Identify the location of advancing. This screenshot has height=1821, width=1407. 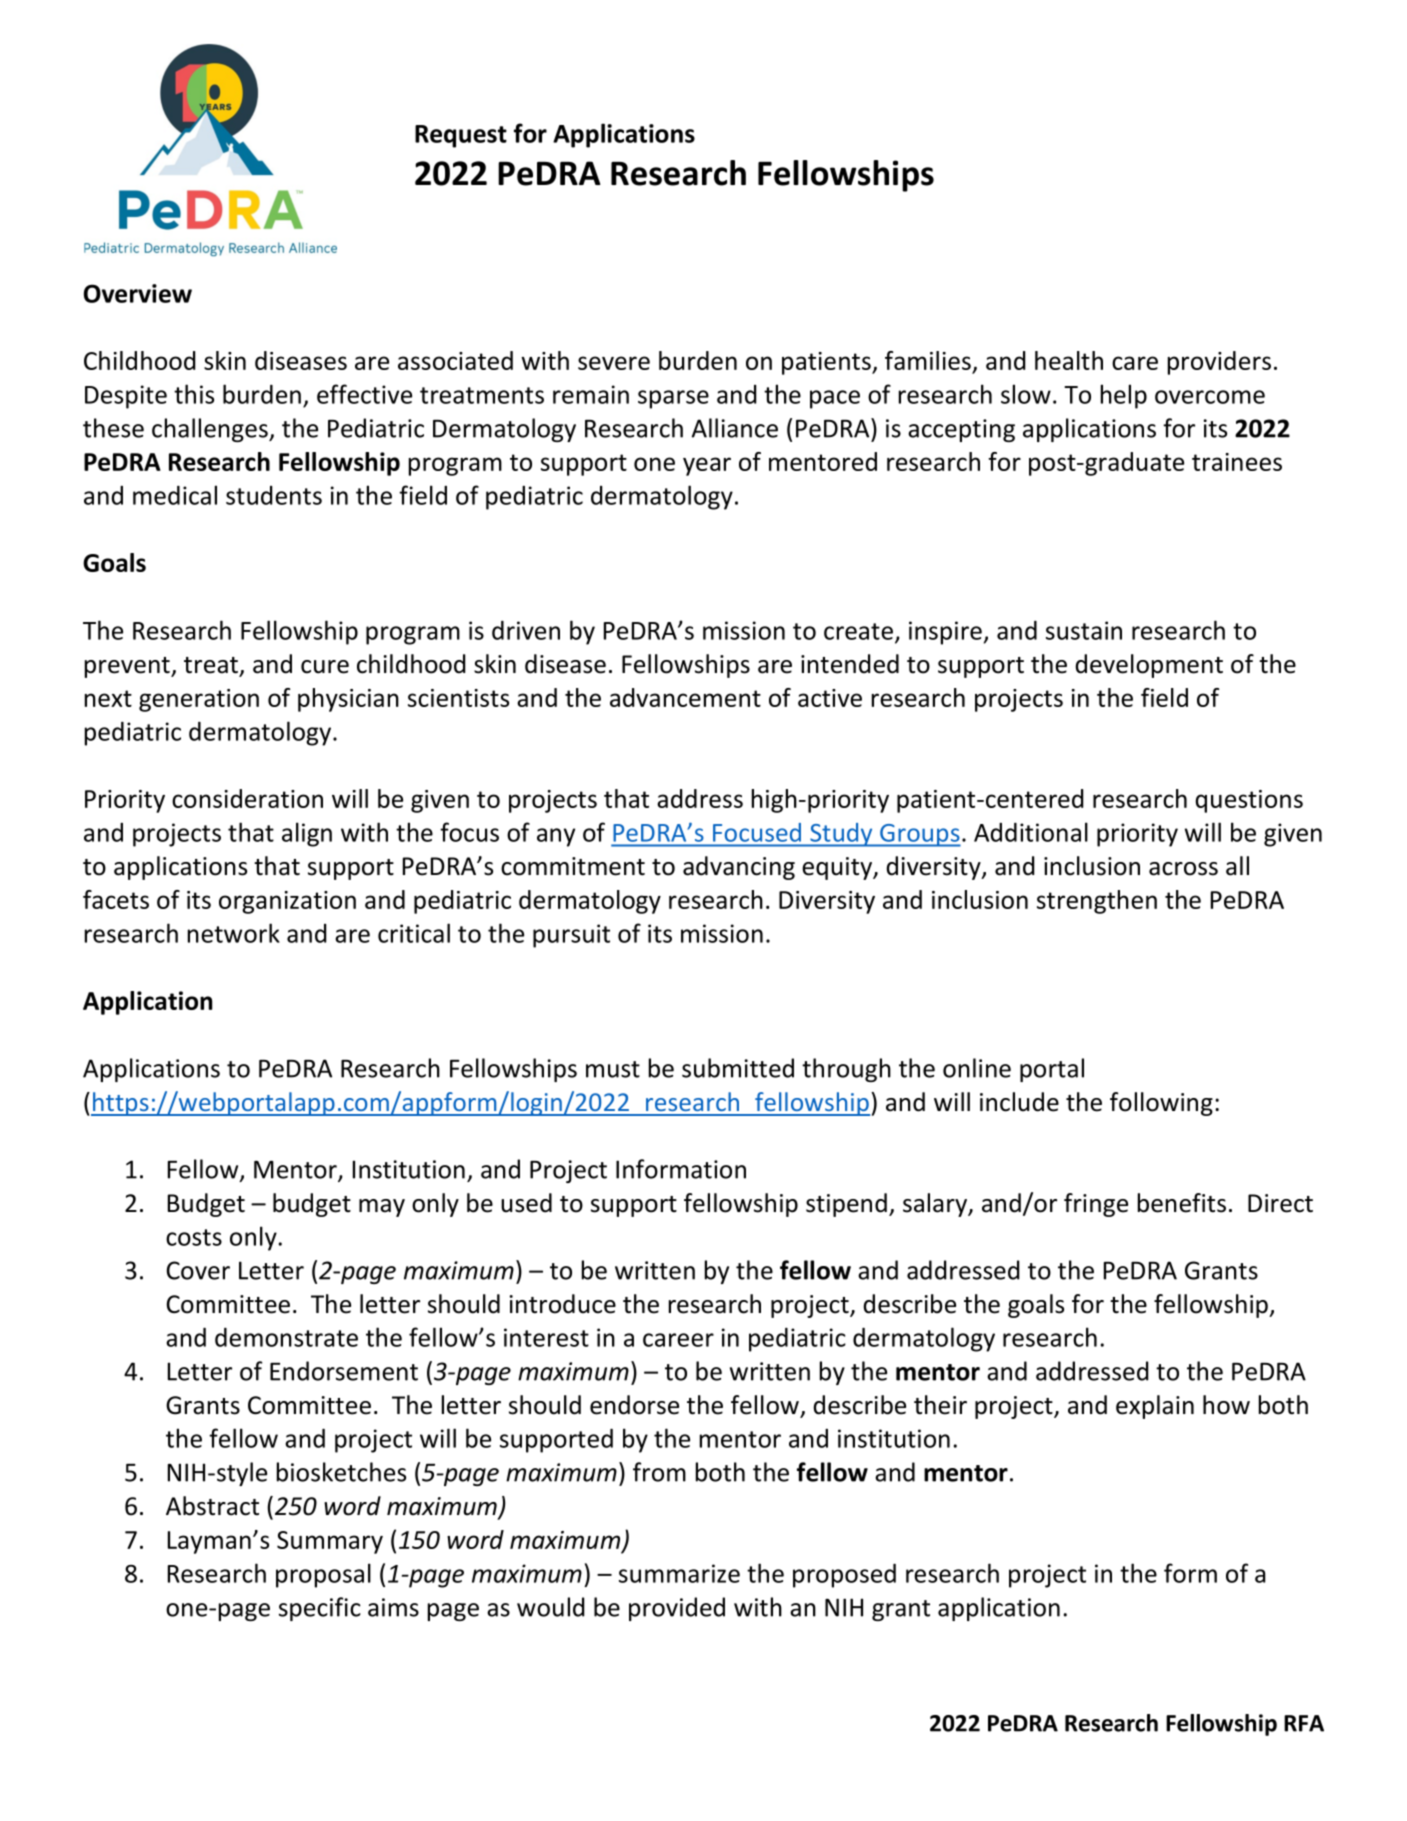
(739, 868).
